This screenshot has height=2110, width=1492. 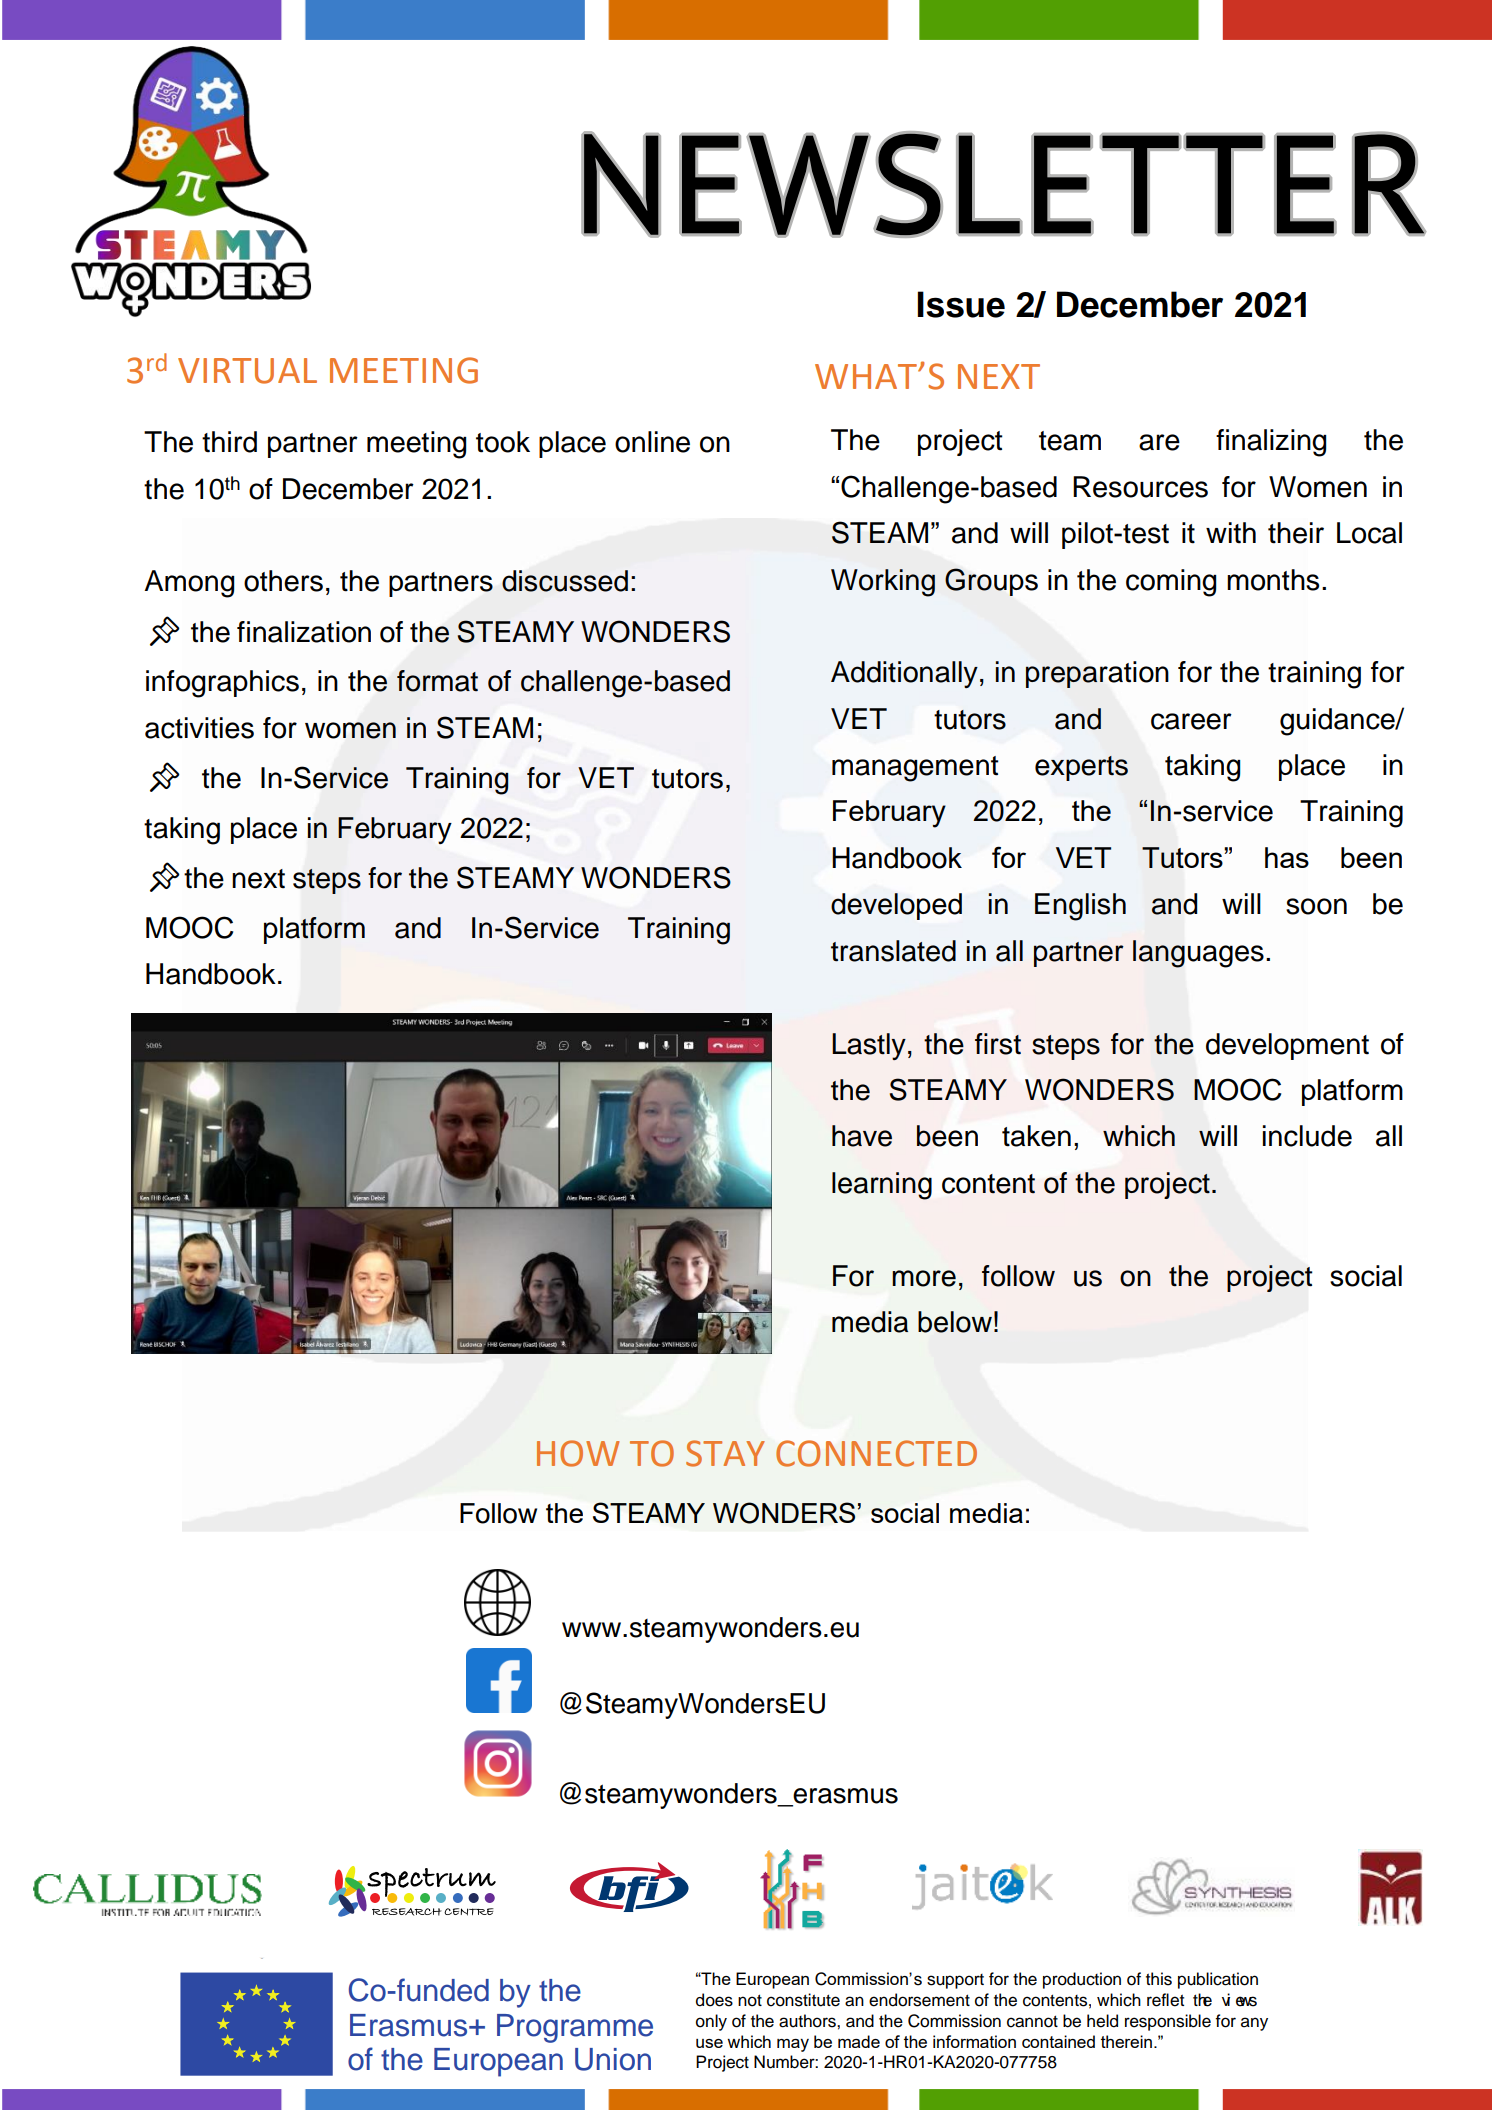 I want to click on below, so click(x=955, y=1322).
